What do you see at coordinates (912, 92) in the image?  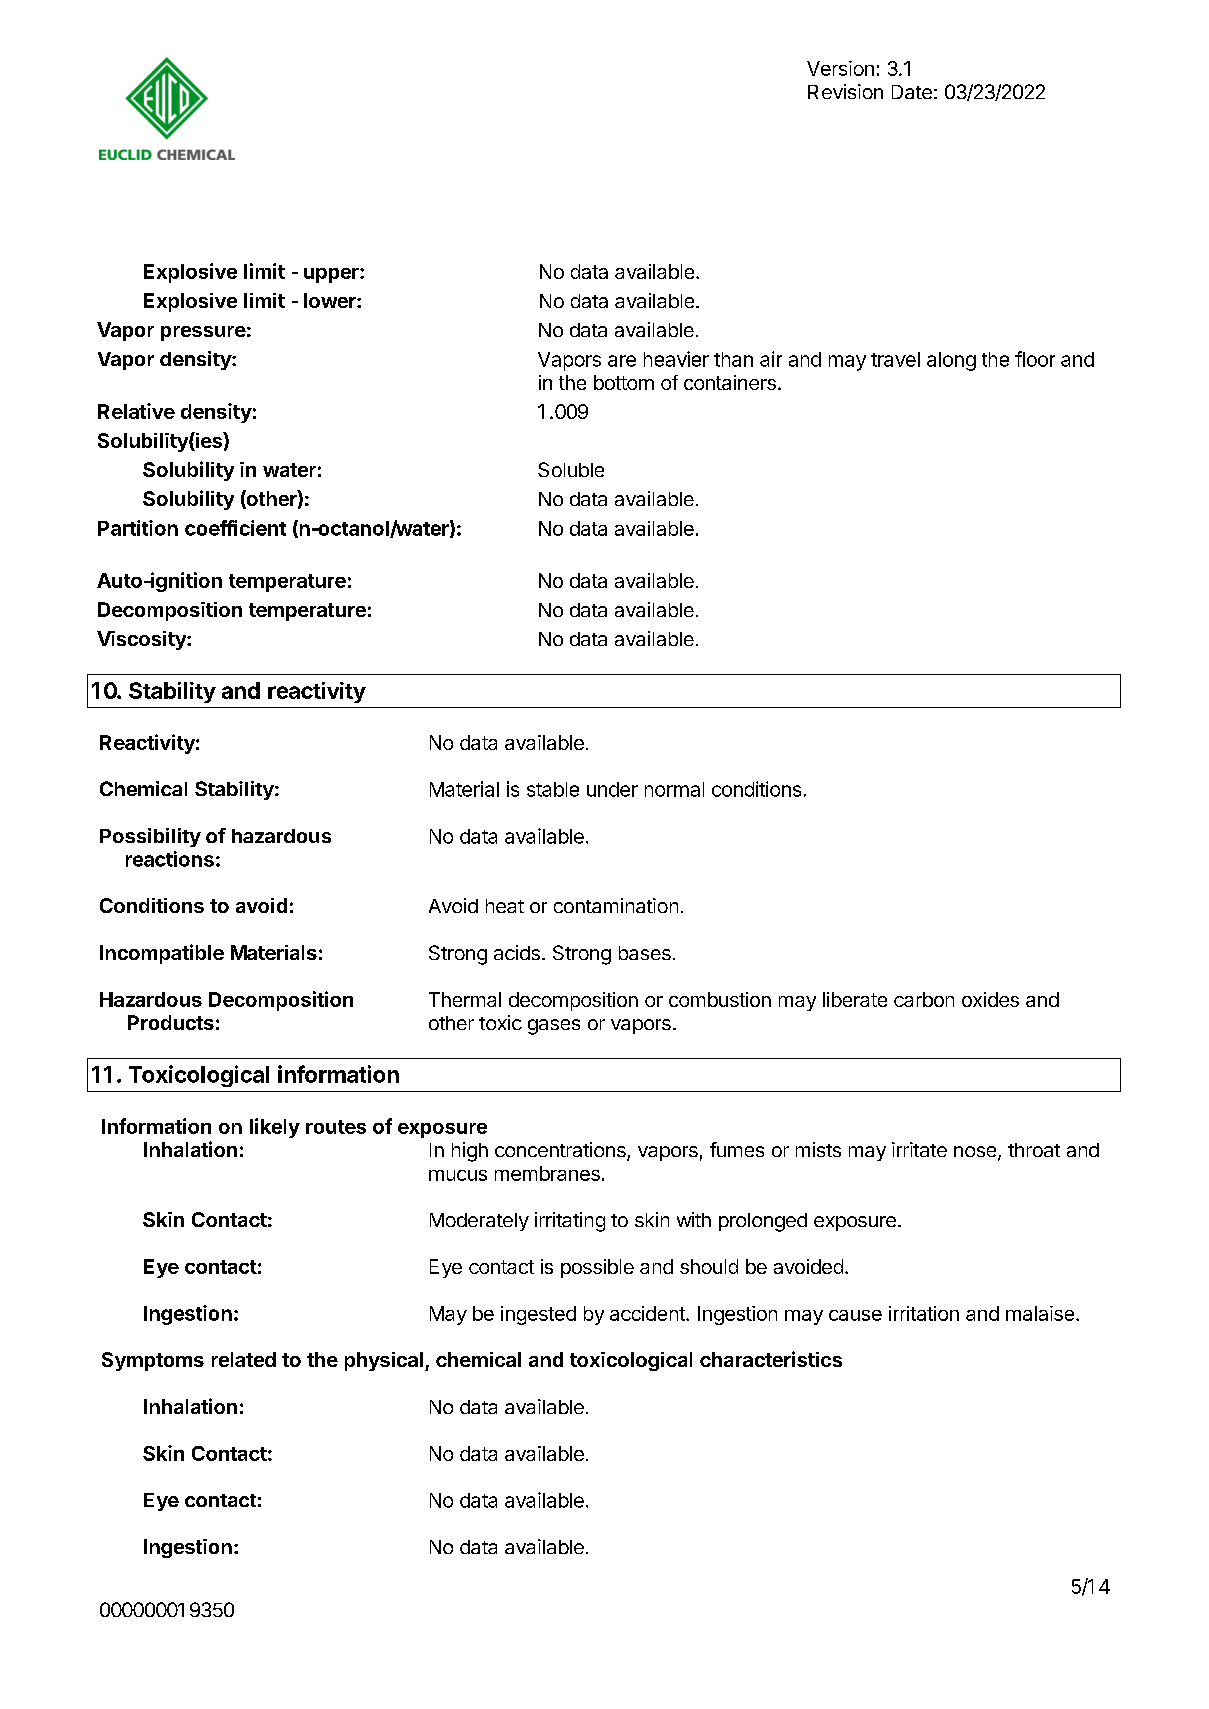 I see `Date` at bounding box center [912, 92].
